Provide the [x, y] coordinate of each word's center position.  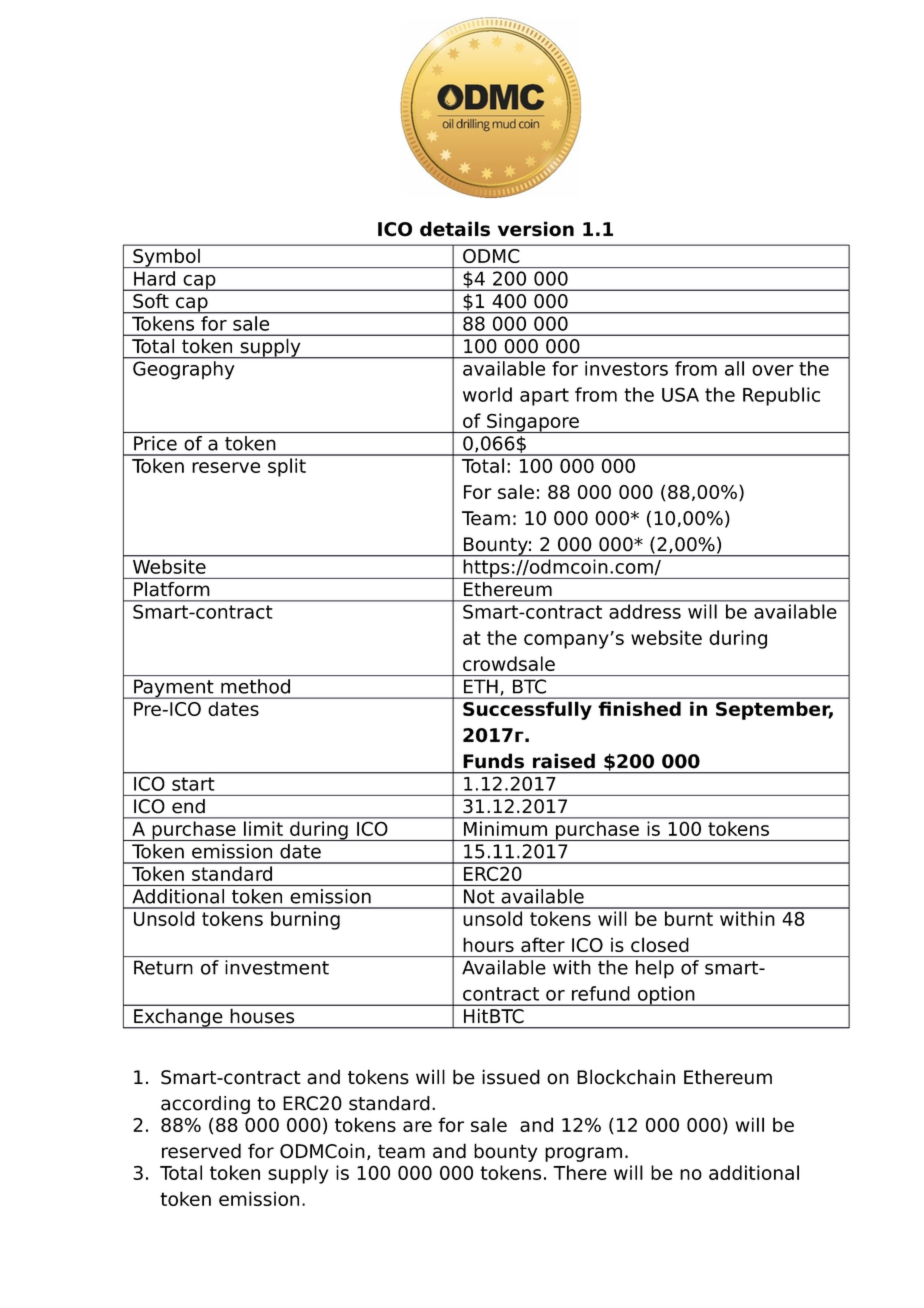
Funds [493, 761]
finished [640, 709]
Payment [174, 689]
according [205, 1105]
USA [680, 394]
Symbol [166, 258]
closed [660, 944]
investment [277, 967]
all [734, 368]
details [455, 229]
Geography [183, 370]
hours [488, 944]
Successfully [527, 711]
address [645, 611]
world [487, 394]
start [193, 784]
